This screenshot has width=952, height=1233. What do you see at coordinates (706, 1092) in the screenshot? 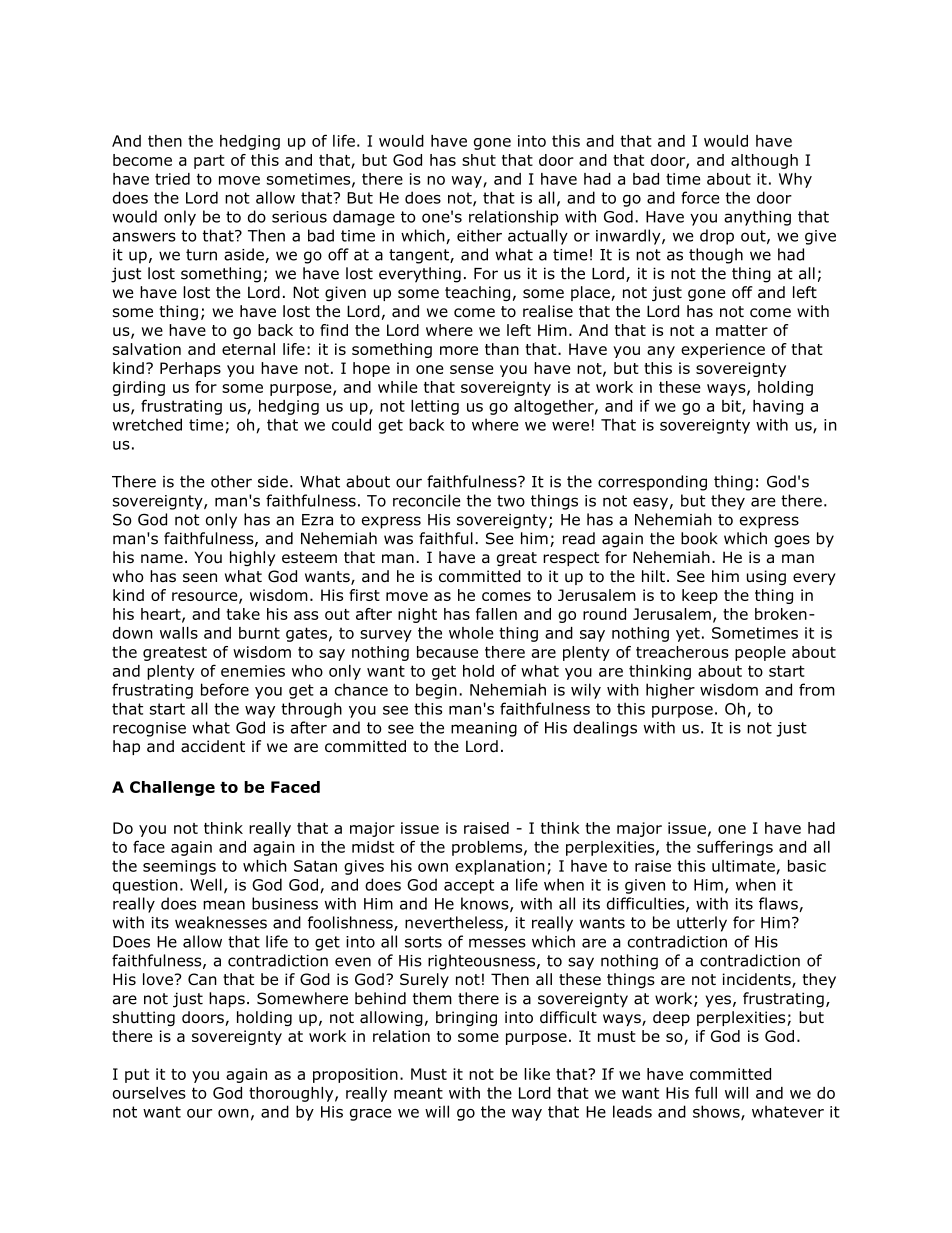
I see `full` at bounding box center [706, 1092].
